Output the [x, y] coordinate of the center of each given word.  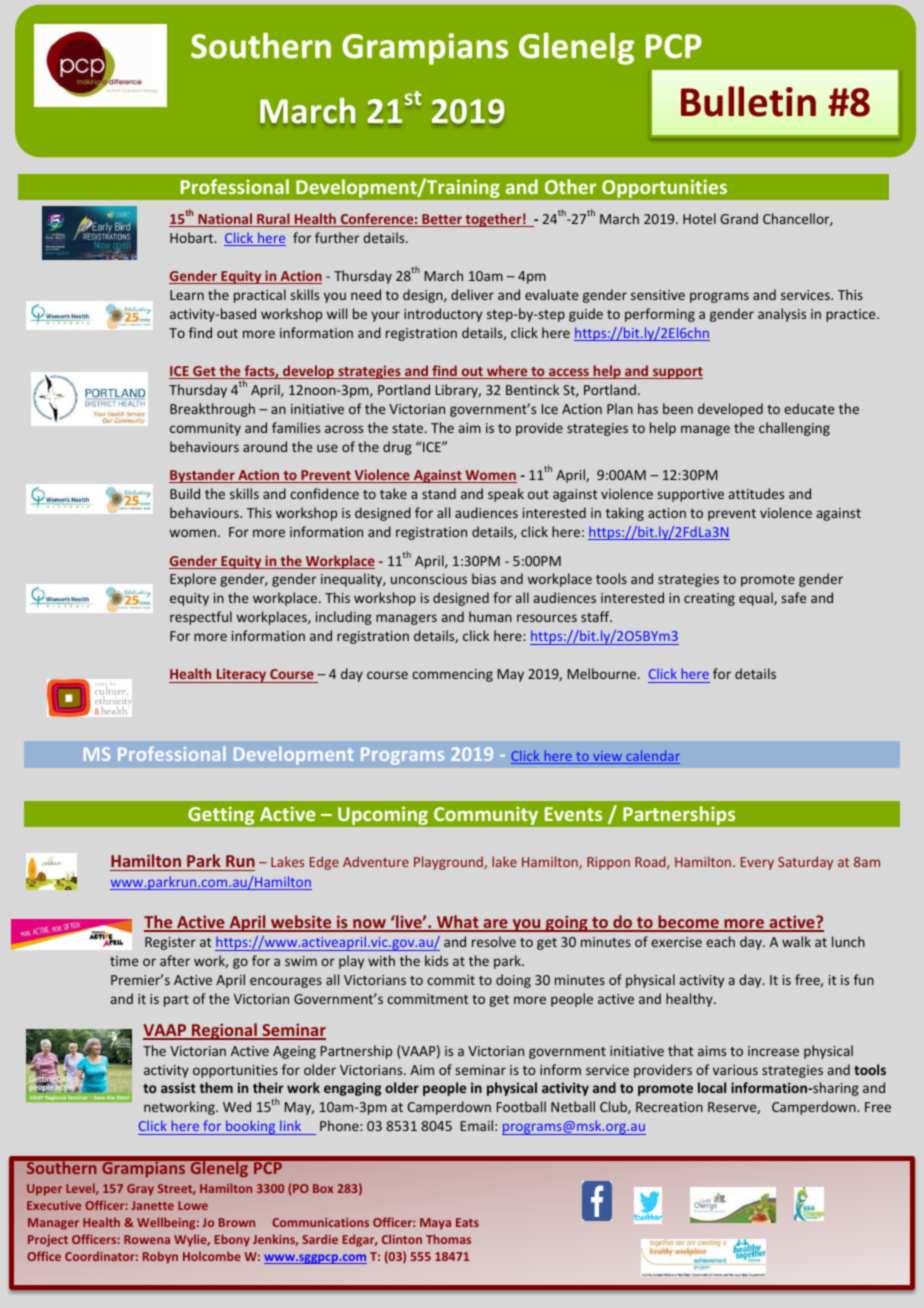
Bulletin [748, 101]
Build [185, 493]
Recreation [669, 1107]
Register [170, 943]
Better [442, 220]
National [225, 220]
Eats [467, 1222]
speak [506, 495]
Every [757, 863]
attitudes [756, 493]
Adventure [376, 861]
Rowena [147, 1239]
